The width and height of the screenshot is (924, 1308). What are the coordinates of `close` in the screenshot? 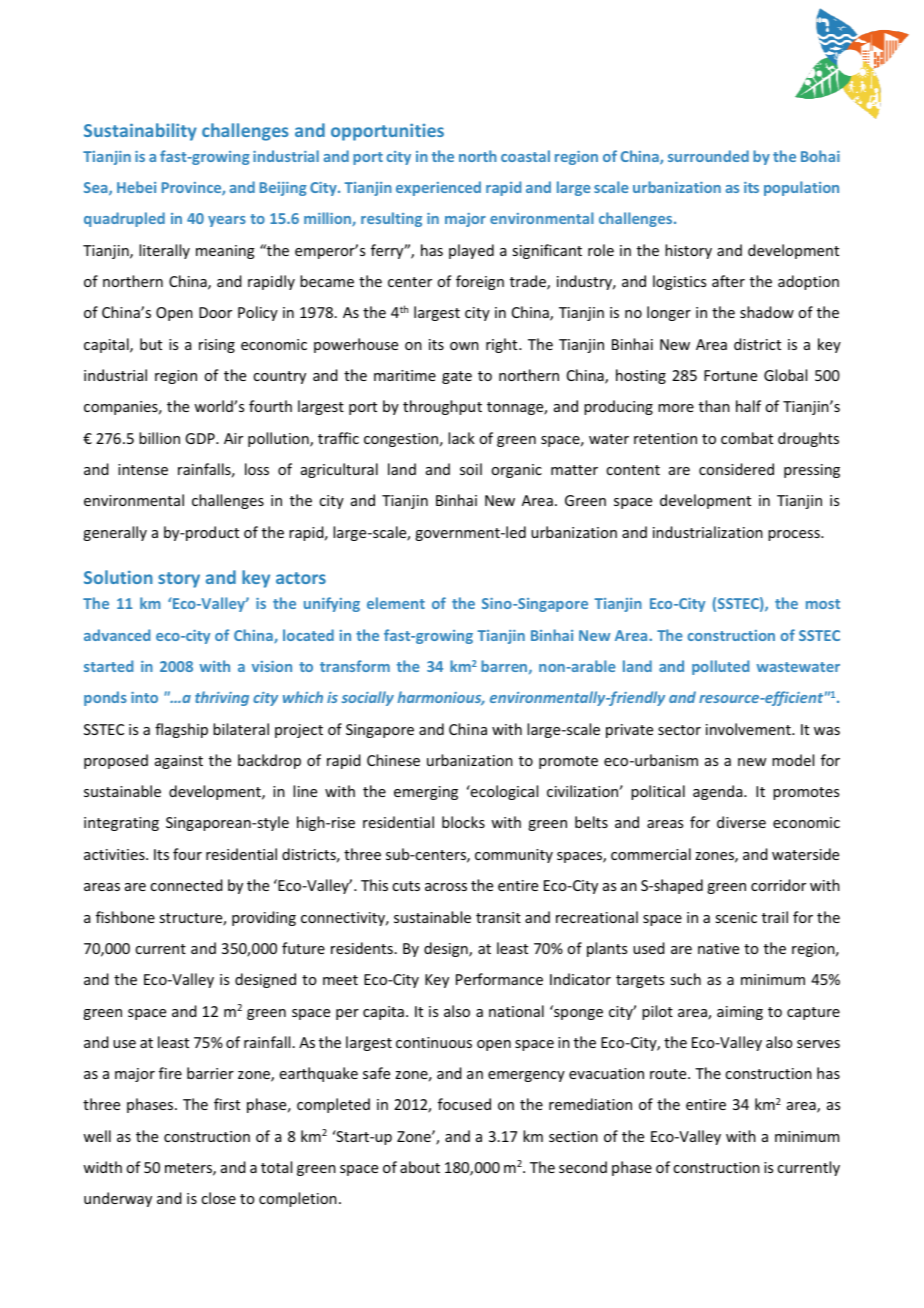 It's located at (218, 1198).
